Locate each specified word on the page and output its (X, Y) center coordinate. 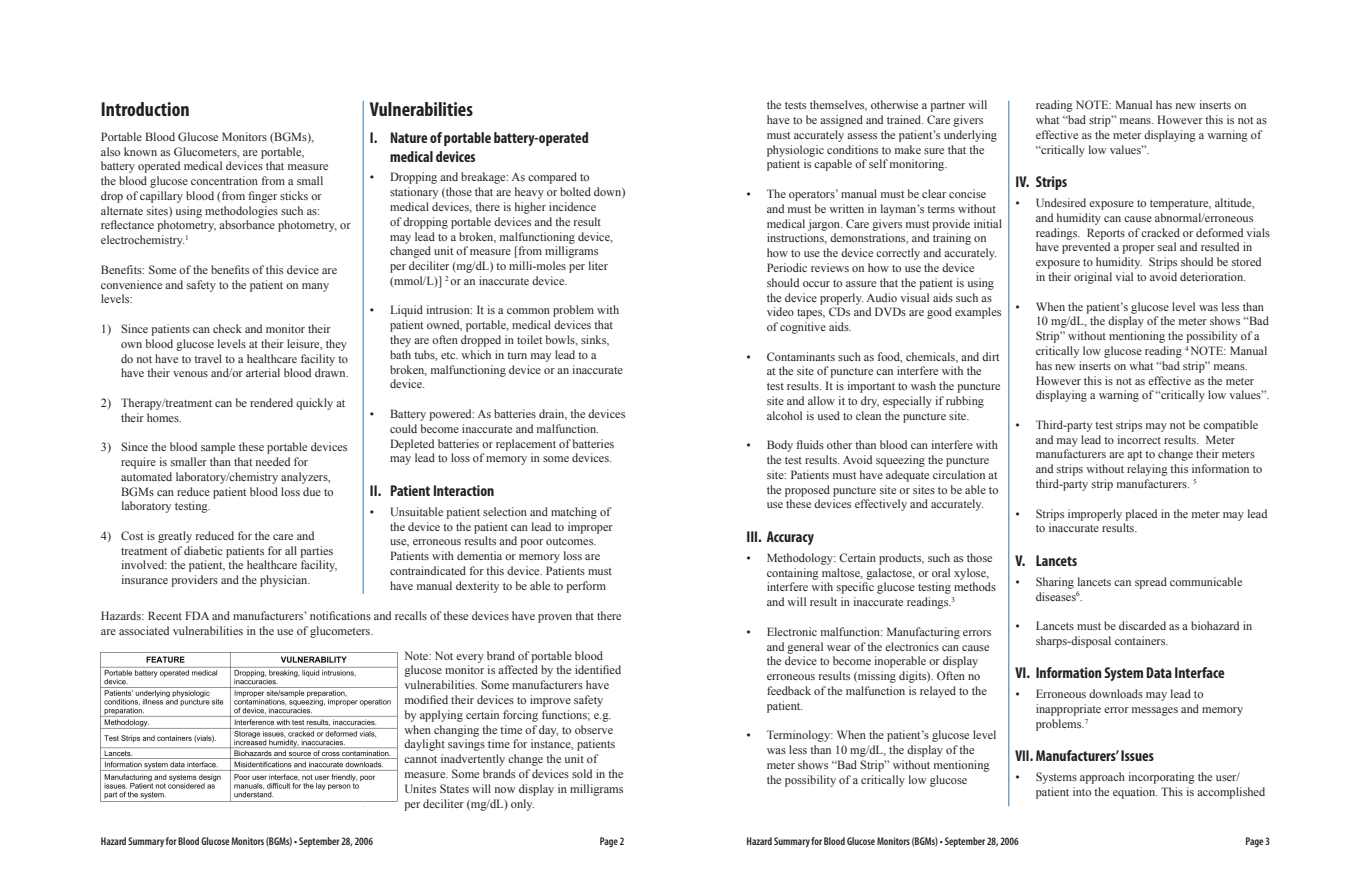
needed (273, 461)
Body (780, 446)
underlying (970, 136)
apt (1134, 456)
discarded (1142, 625)
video (780, 311)
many (315, 287)
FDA (197, 615)
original (1093, 278)
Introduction (145, 109)
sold (582, 773)
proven (555, 618)
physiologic (795, 151)
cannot (420, 759)
